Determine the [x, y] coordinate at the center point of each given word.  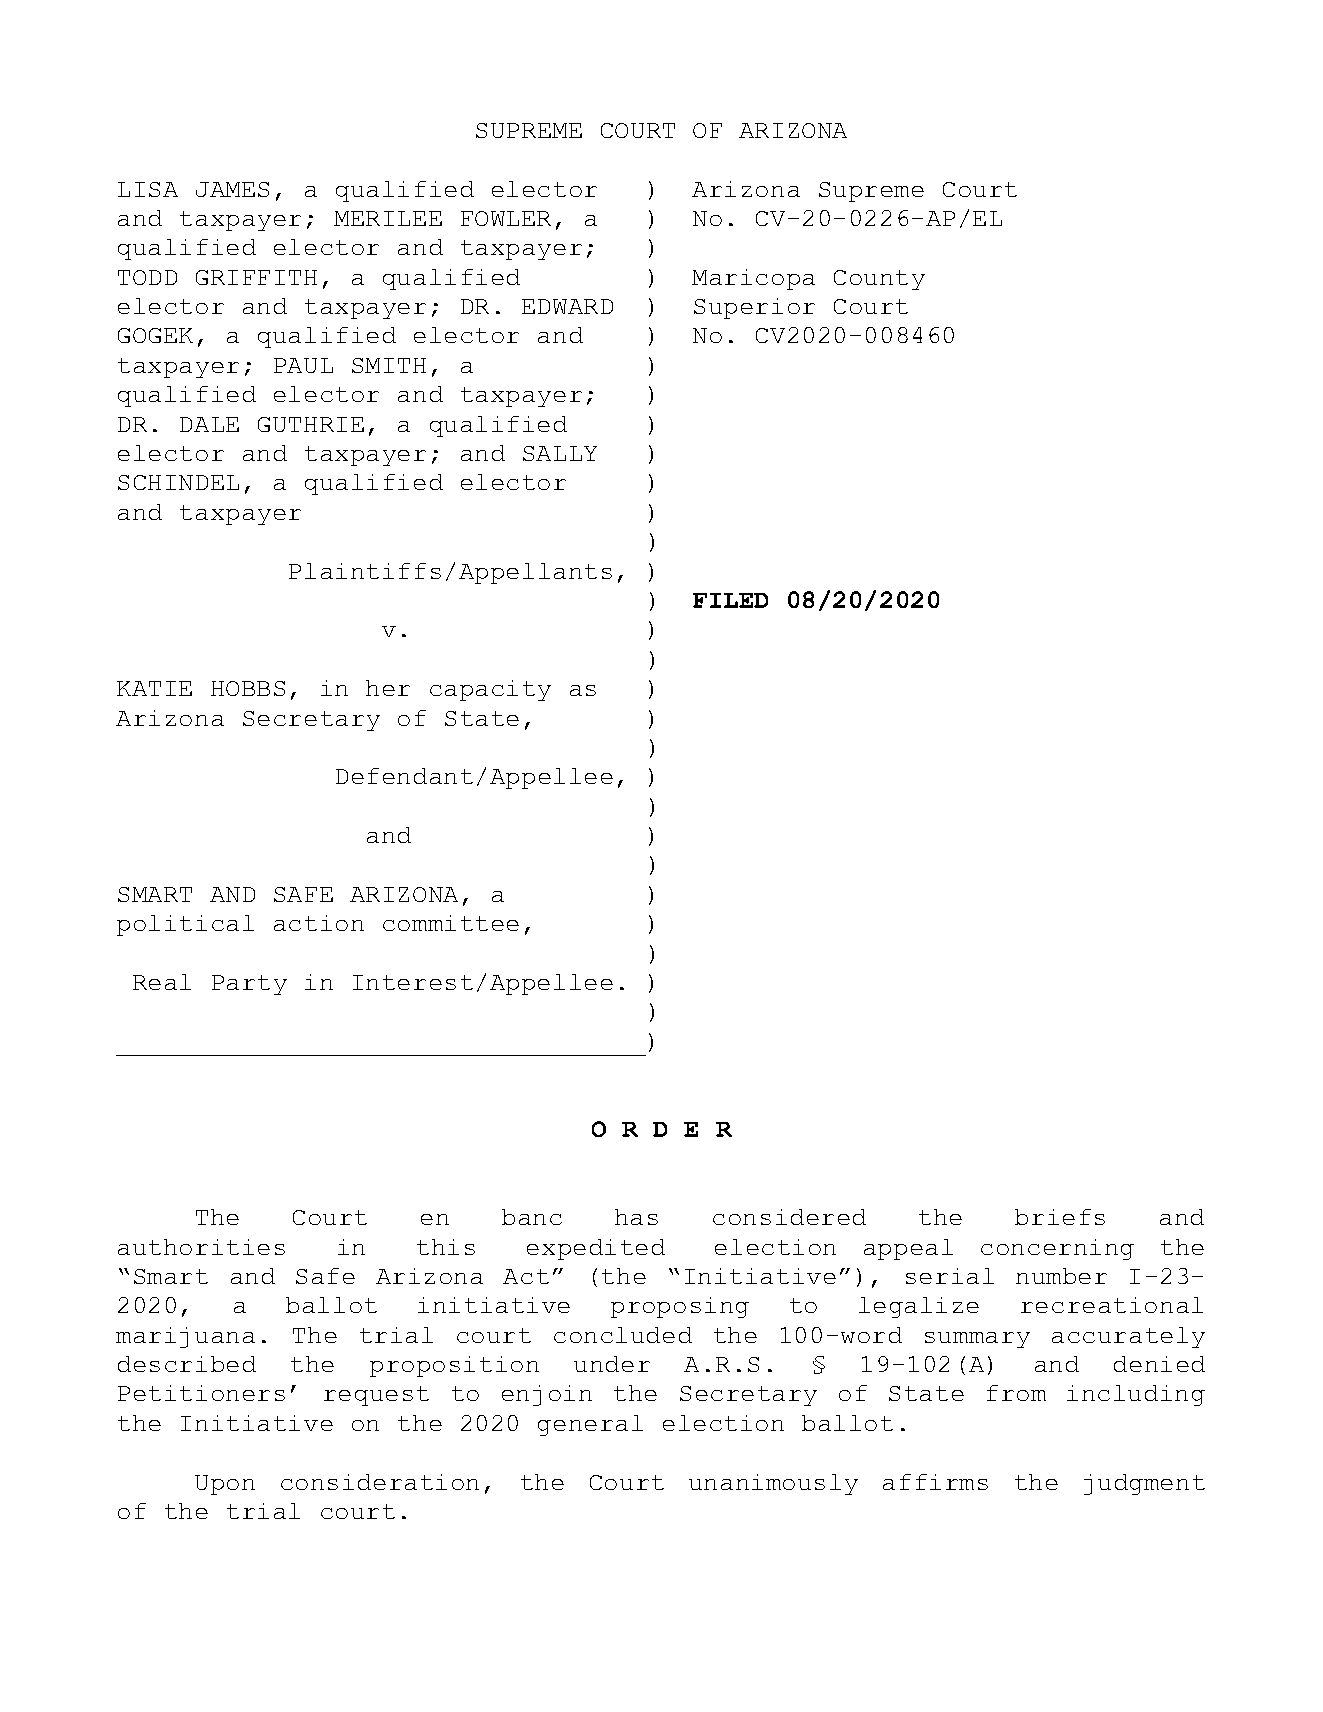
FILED [730, 600]
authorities [201, 1247]
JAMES [232, 189]
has [636, 1217]
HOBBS [248, 688]
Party [249, 985]
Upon [225, 1485]
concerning [1057, 1249]
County [879, 280]
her [388, 688]
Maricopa [753, 279]
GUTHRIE [311, 424]
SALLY [560, 453]
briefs [1060, 1217]
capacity [490, 690]
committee [451, 923]
